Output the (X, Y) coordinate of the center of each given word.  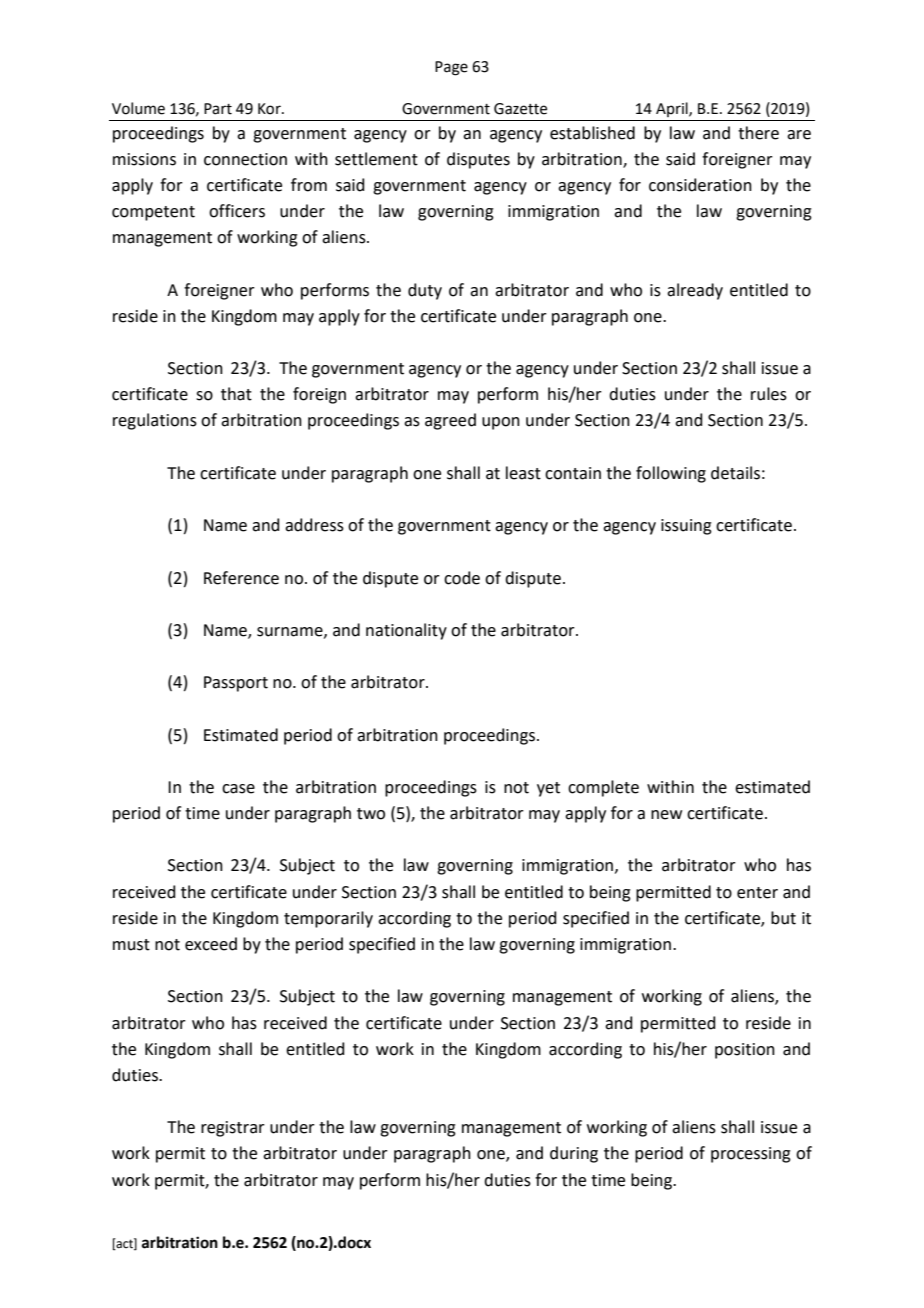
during (574, 1154)
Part (218, 109)
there (758, 133)
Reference (241, 578)
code (462, 578)
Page (451, 68)
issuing (686, 527)
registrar (233, 1129)
